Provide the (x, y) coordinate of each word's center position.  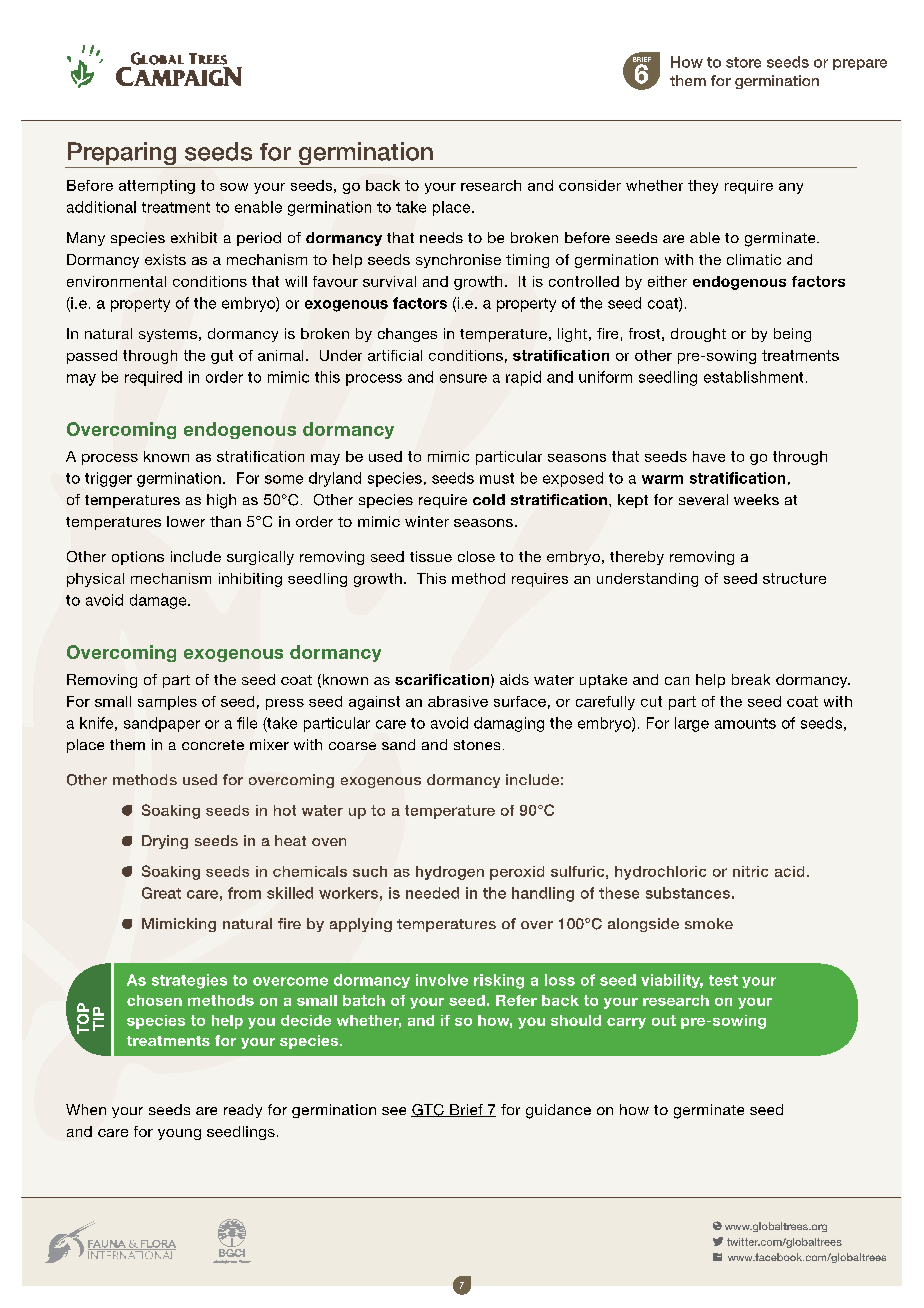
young (179, 1134)
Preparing (121, 155)
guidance (558, 1111)
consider (590, 185)
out (664, 1020)
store (743, 62)
